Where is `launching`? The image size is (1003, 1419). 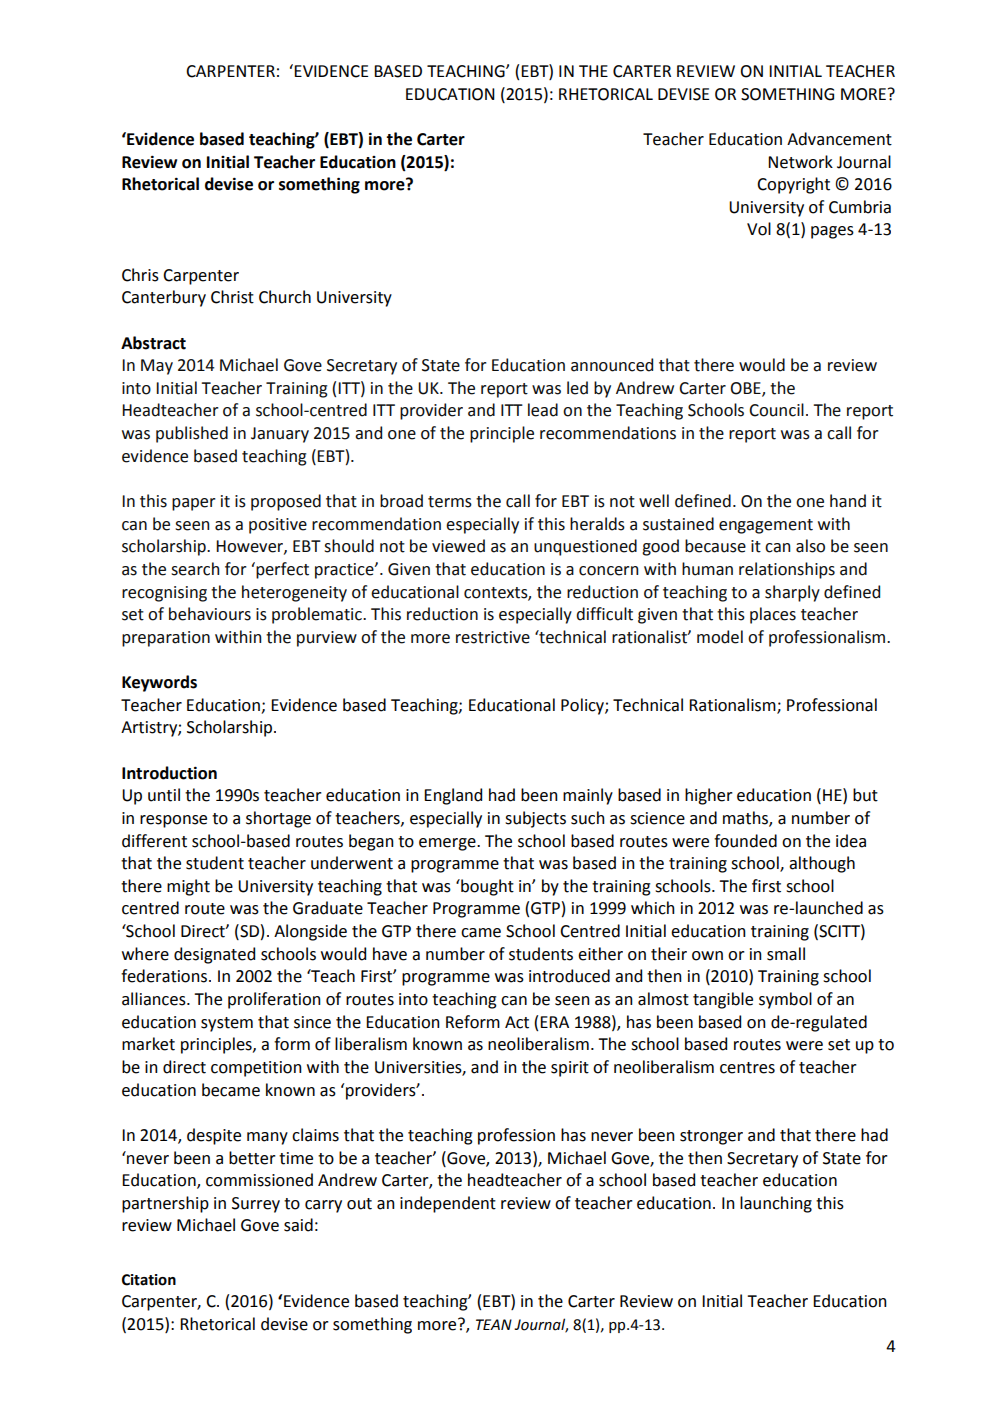 launching is located at coordinates (776, 1204).
